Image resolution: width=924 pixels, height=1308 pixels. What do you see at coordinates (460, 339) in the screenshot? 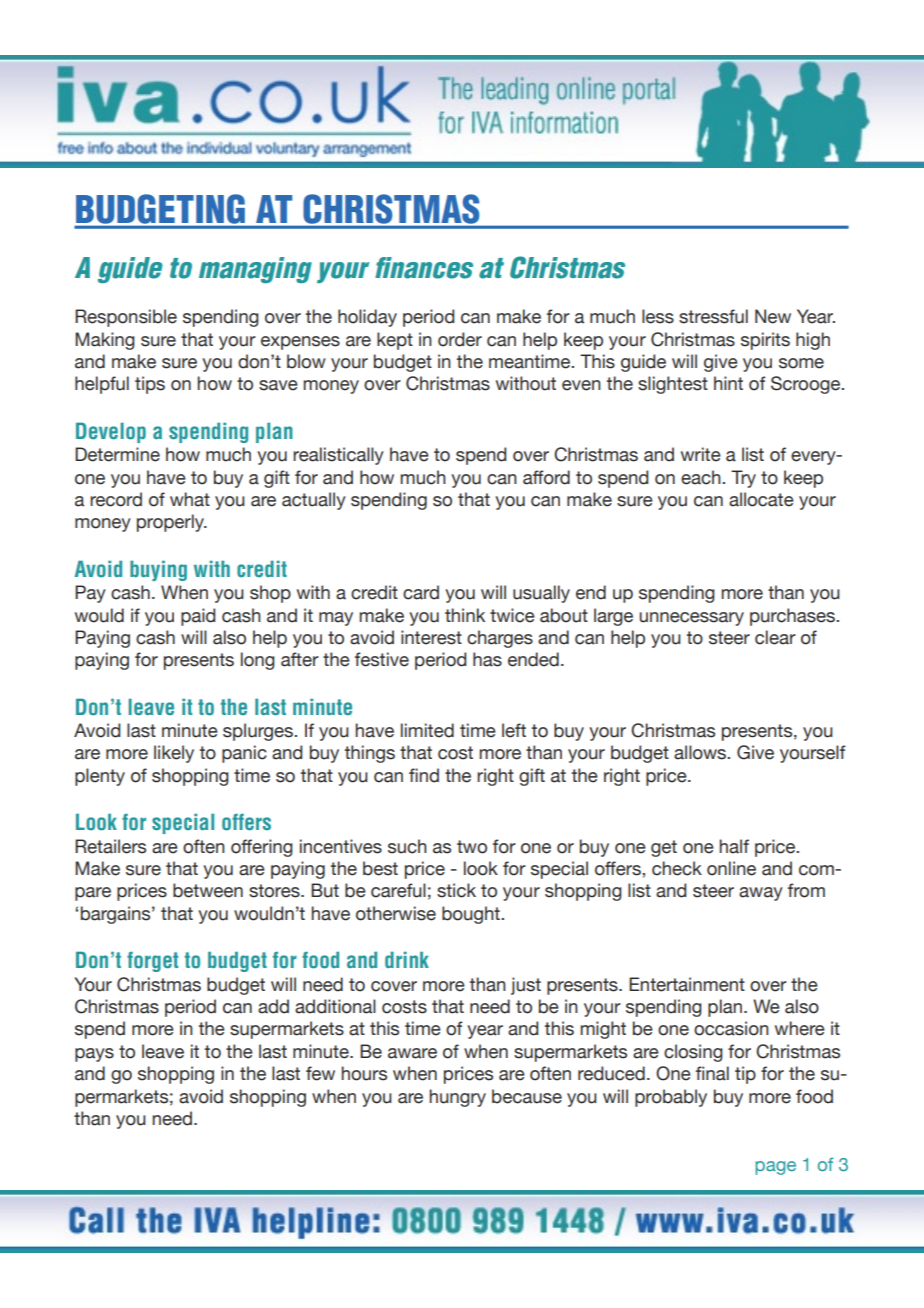
I see `order` at bounding box center [460, 339].
